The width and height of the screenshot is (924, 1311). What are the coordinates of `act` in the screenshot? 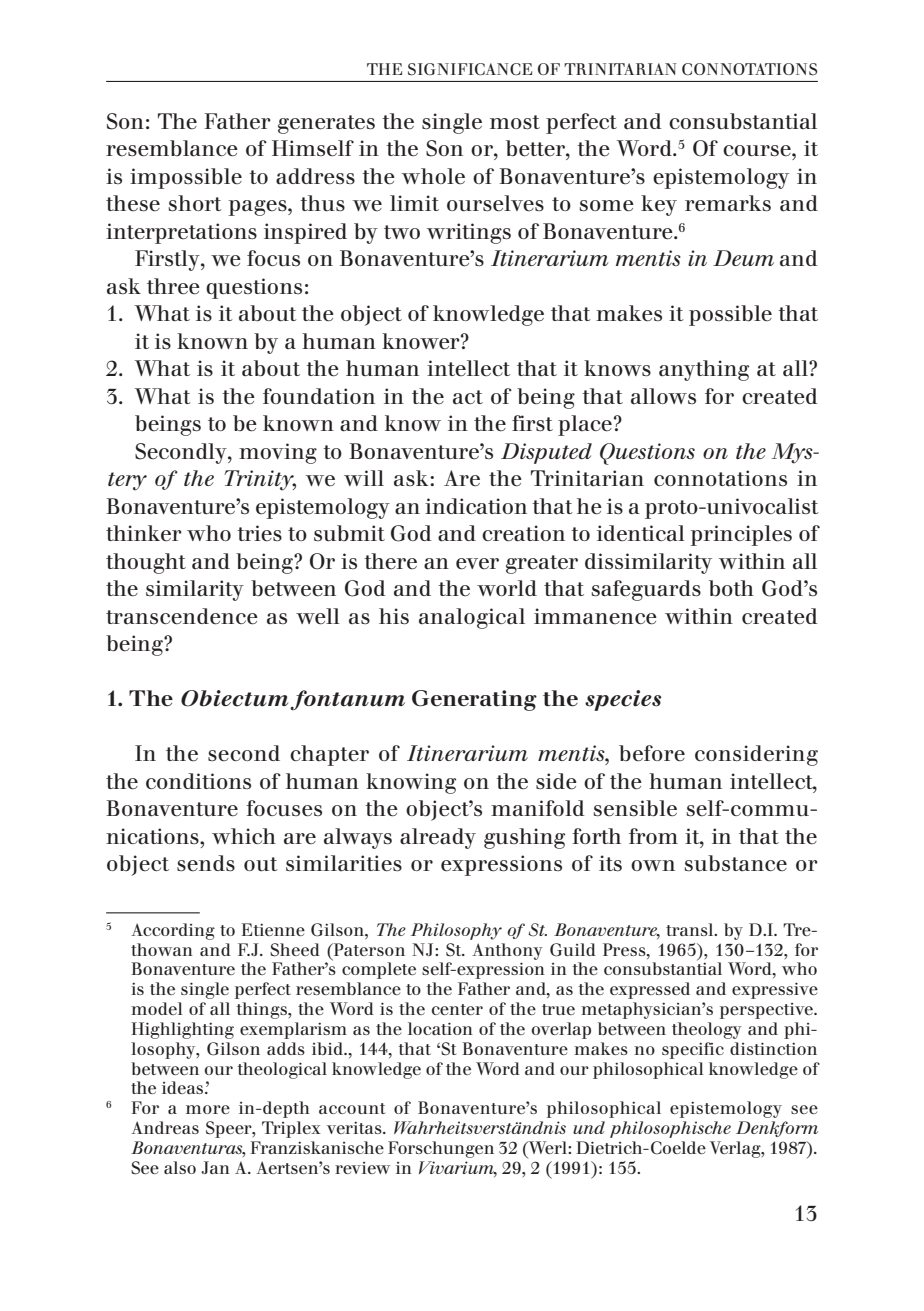 It's located at (468, 397).
